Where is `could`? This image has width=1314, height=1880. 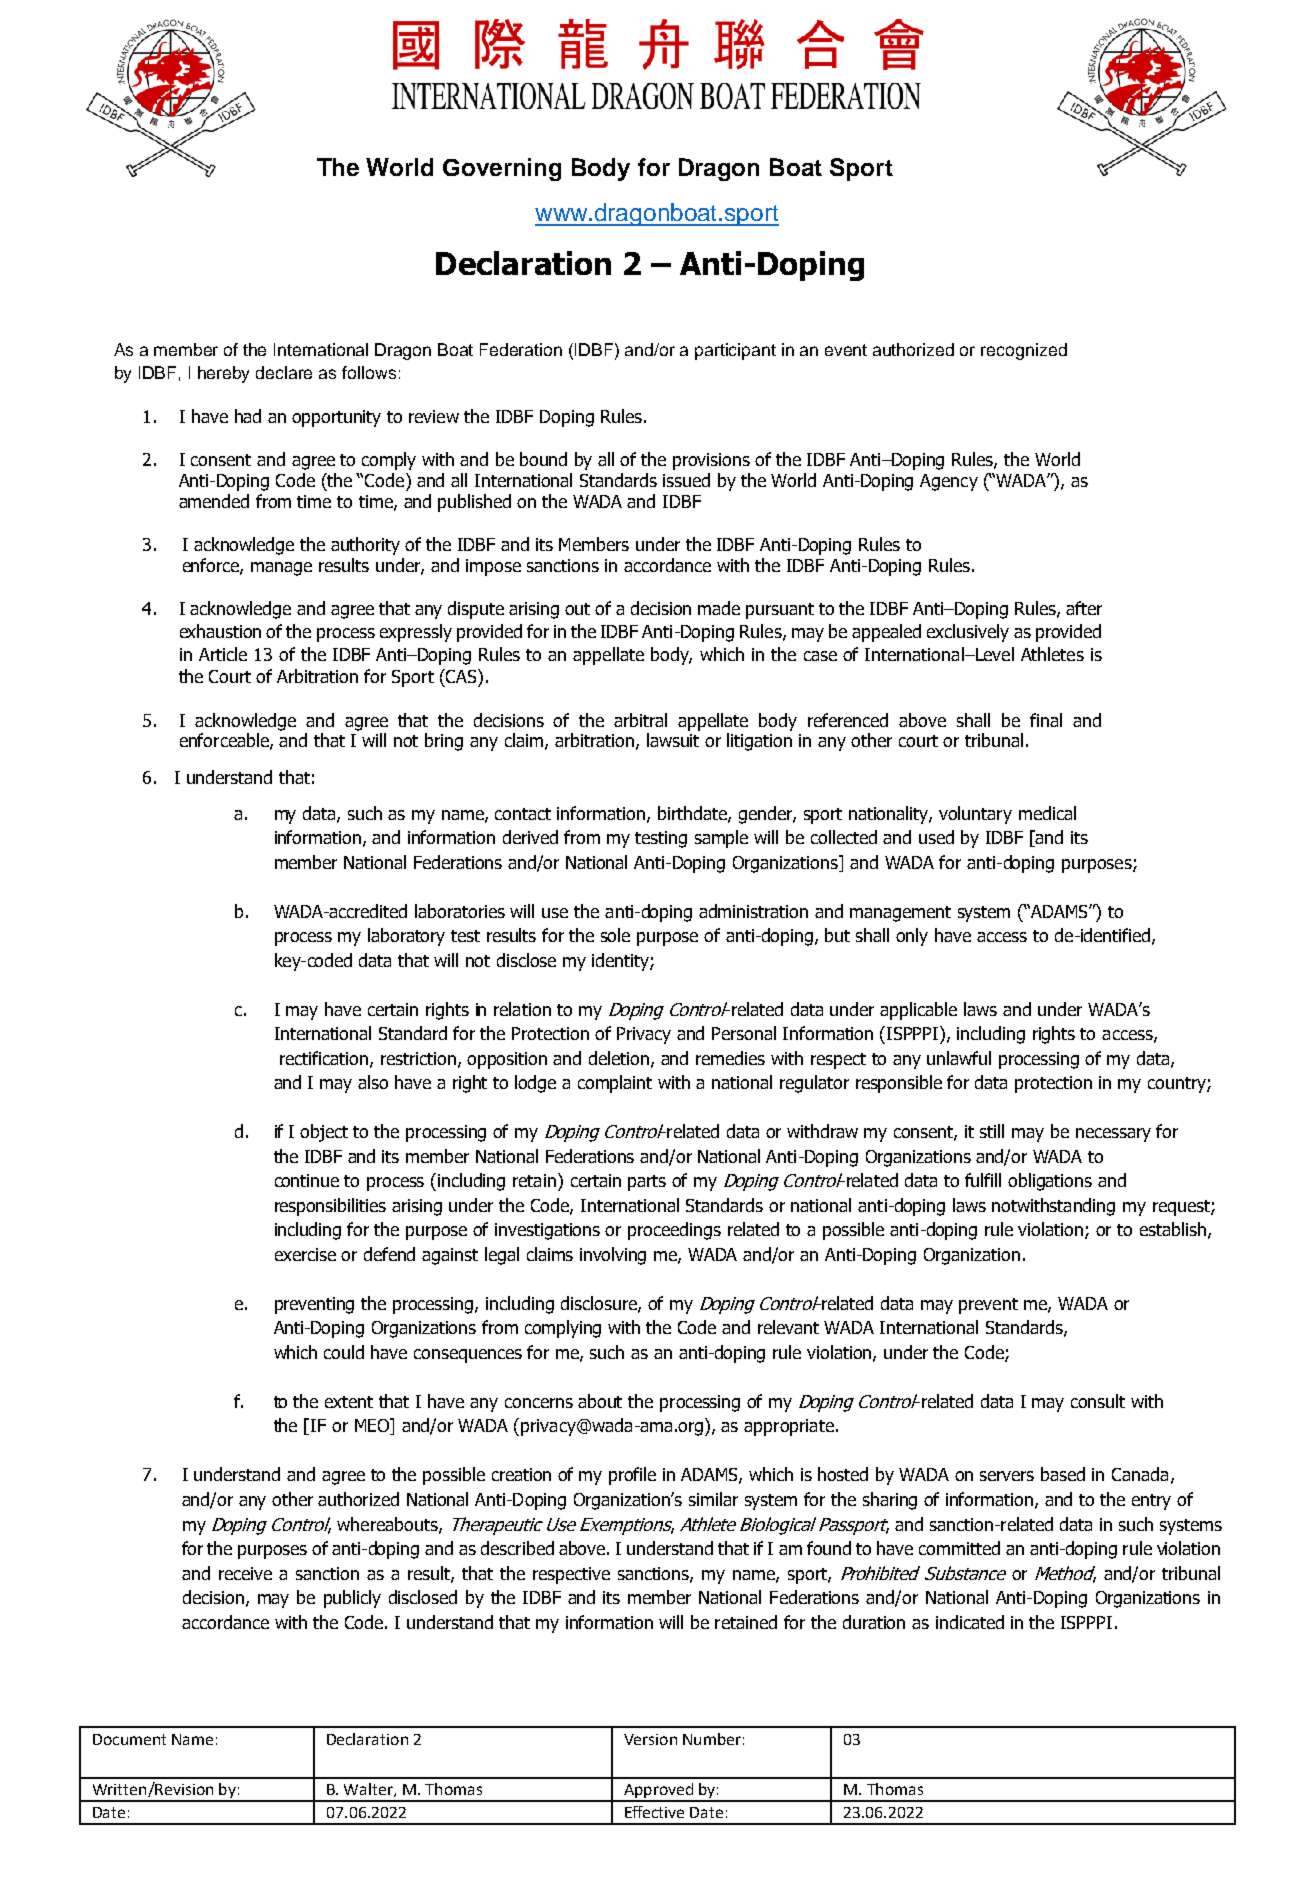 could is located at coordinates (344, 1352).
